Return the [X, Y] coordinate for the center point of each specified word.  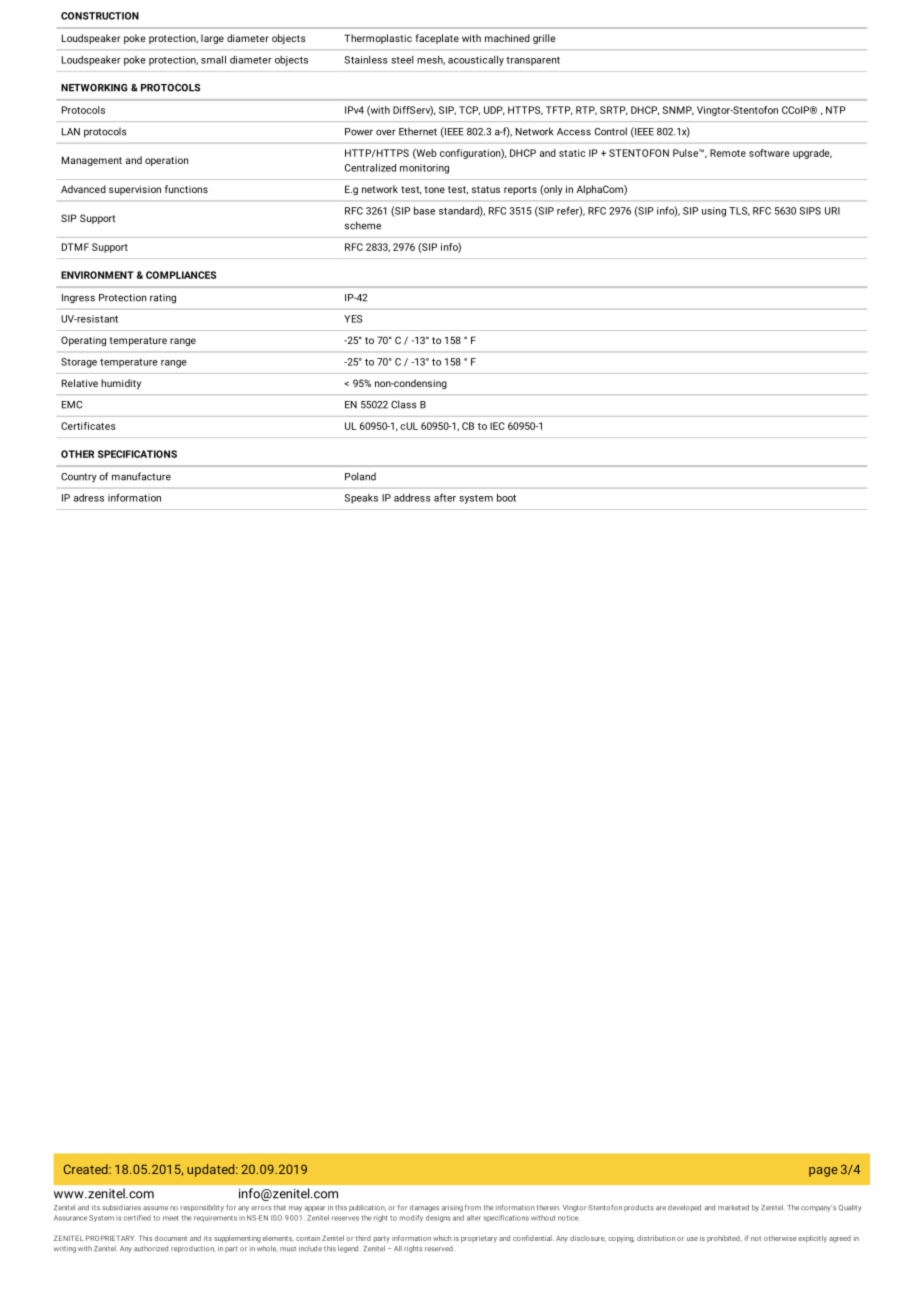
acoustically [476, 61]
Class [404, 404]
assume [155, 1208]
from [473, 1207]
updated [212, 1170]
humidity [121, 384]
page [823, 1172]
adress [89, 498]
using [714, 212]
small [213, 60]
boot [506, 498]
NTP [836, 110]
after [445, 497]
